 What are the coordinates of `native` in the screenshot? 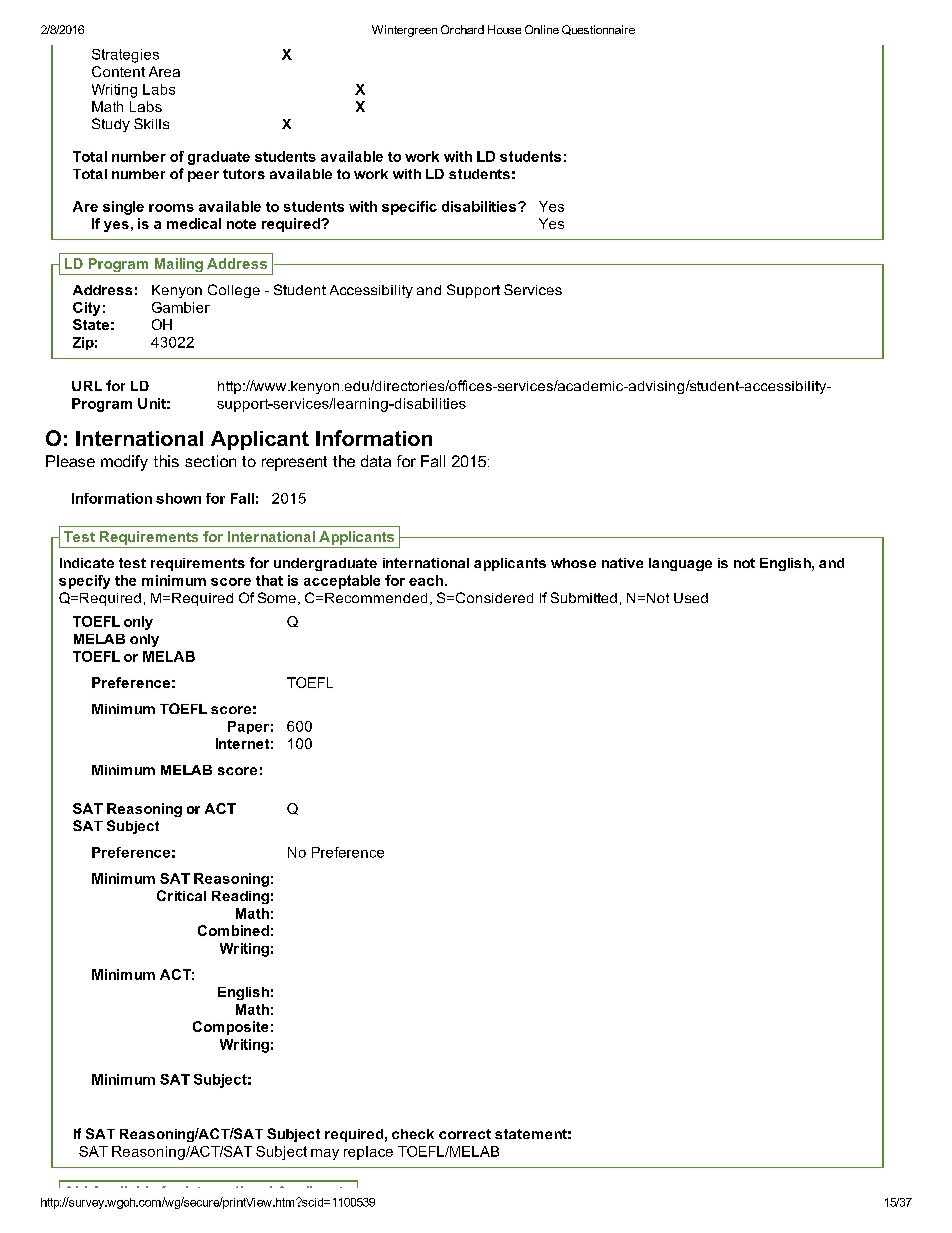 It's located at (622, 563).
